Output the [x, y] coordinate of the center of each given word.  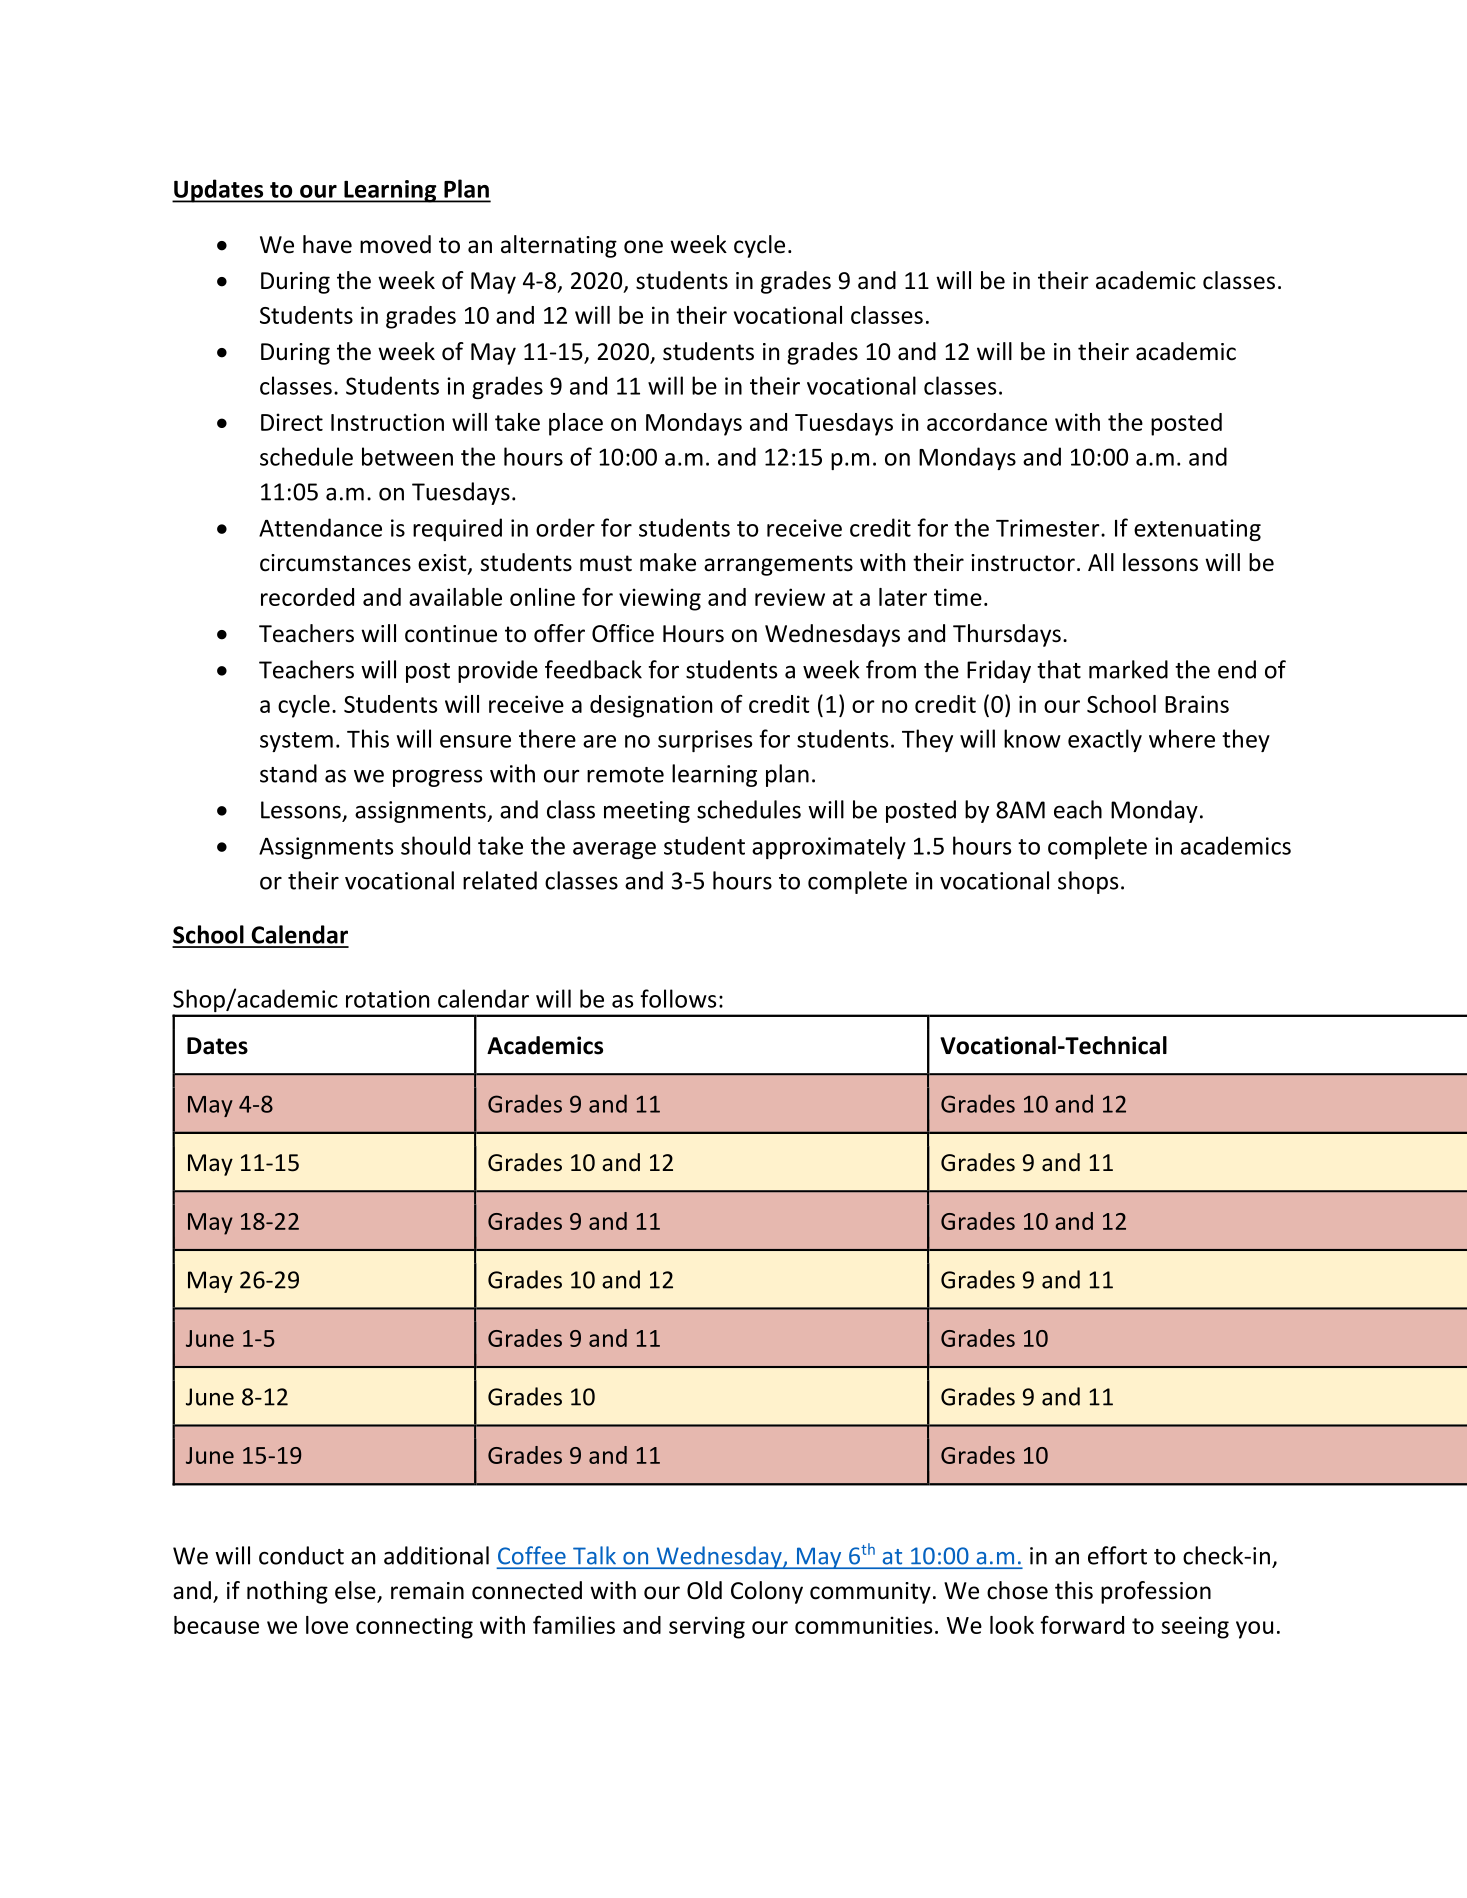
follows [678, 998]
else [356, 1591]
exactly [1105, 740]
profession [1156, 1592]
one [643, 247]
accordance [987, 422]
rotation [387, 999]
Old [704, 1590]
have [327, 244]
